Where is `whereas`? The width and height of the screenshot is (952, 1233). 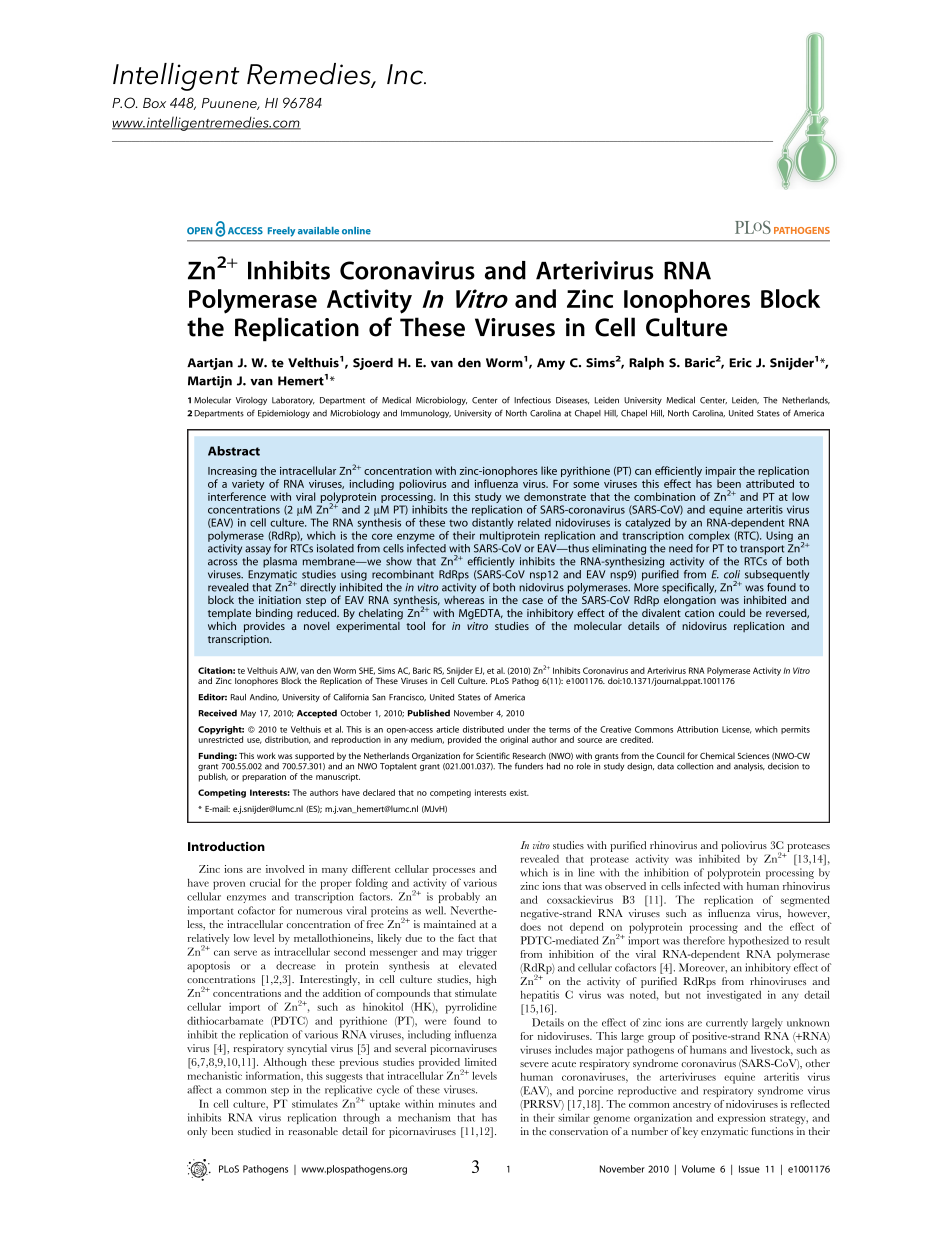
whereas is located at coordinates (464, 598).
